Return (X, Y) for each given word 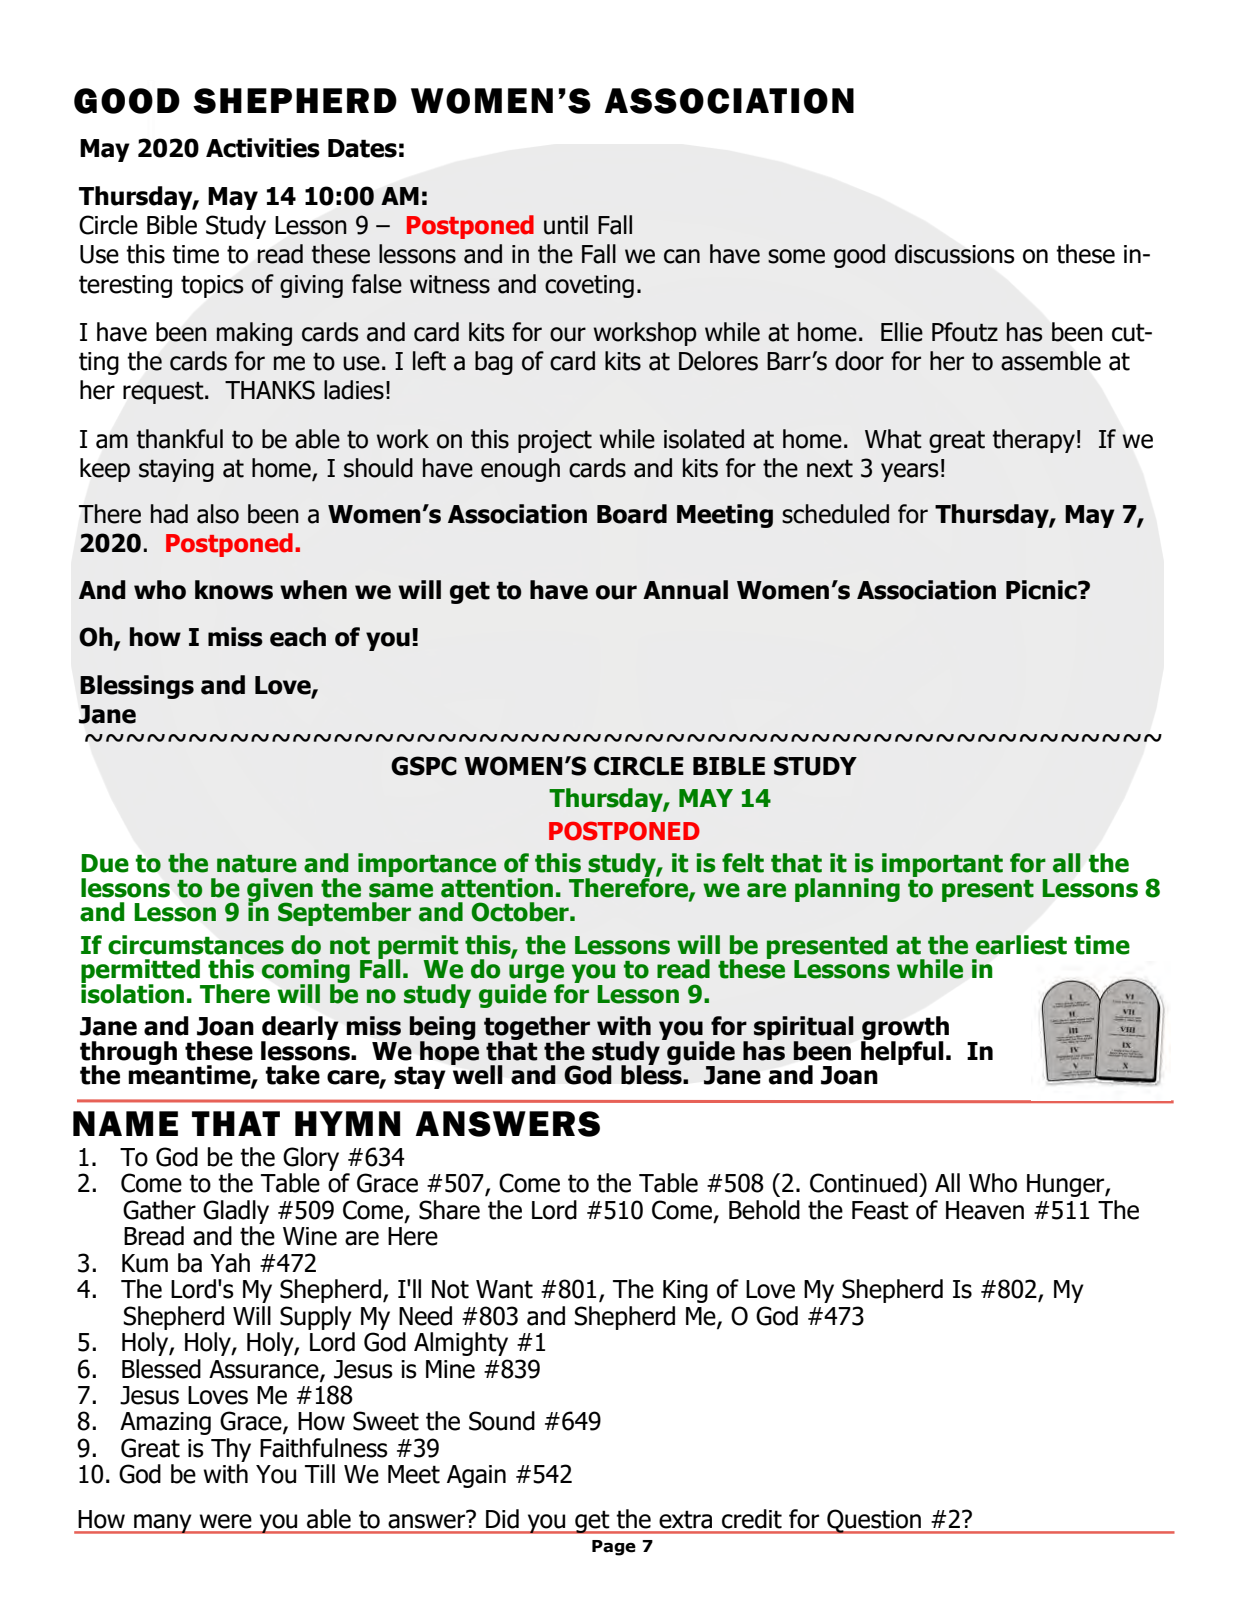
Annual (685, 590)
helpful (902, 1051)
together (537, 1029)
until (566, 225)
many (163, 1524)
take (292, 1075)
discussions (954, 254)
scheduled (835, 514)
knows (234, 590)
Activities (263, 148)
